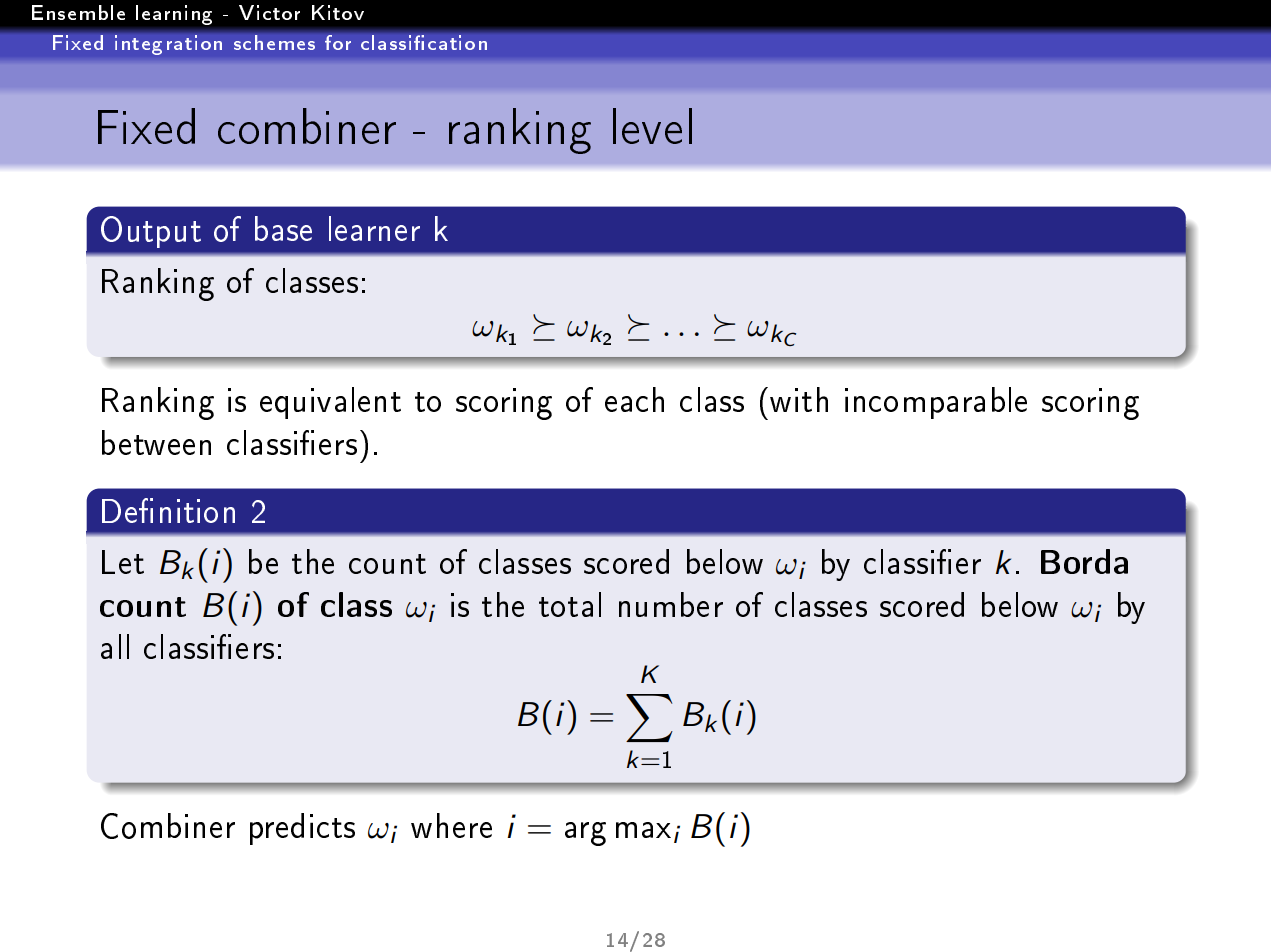  I want to click on Output, so click(151, 232).
